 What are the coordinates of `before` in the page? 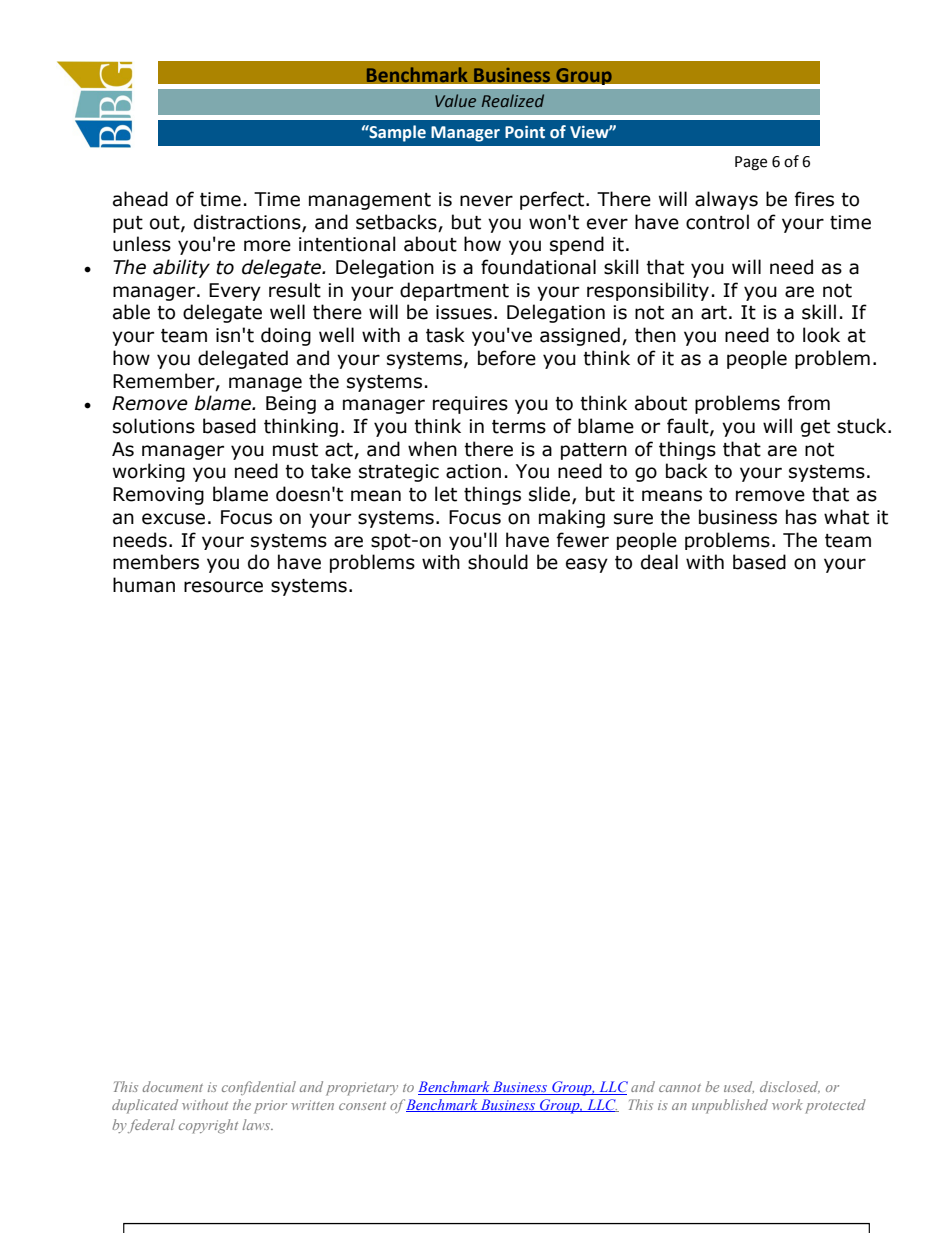 It's located at (507, 358).
